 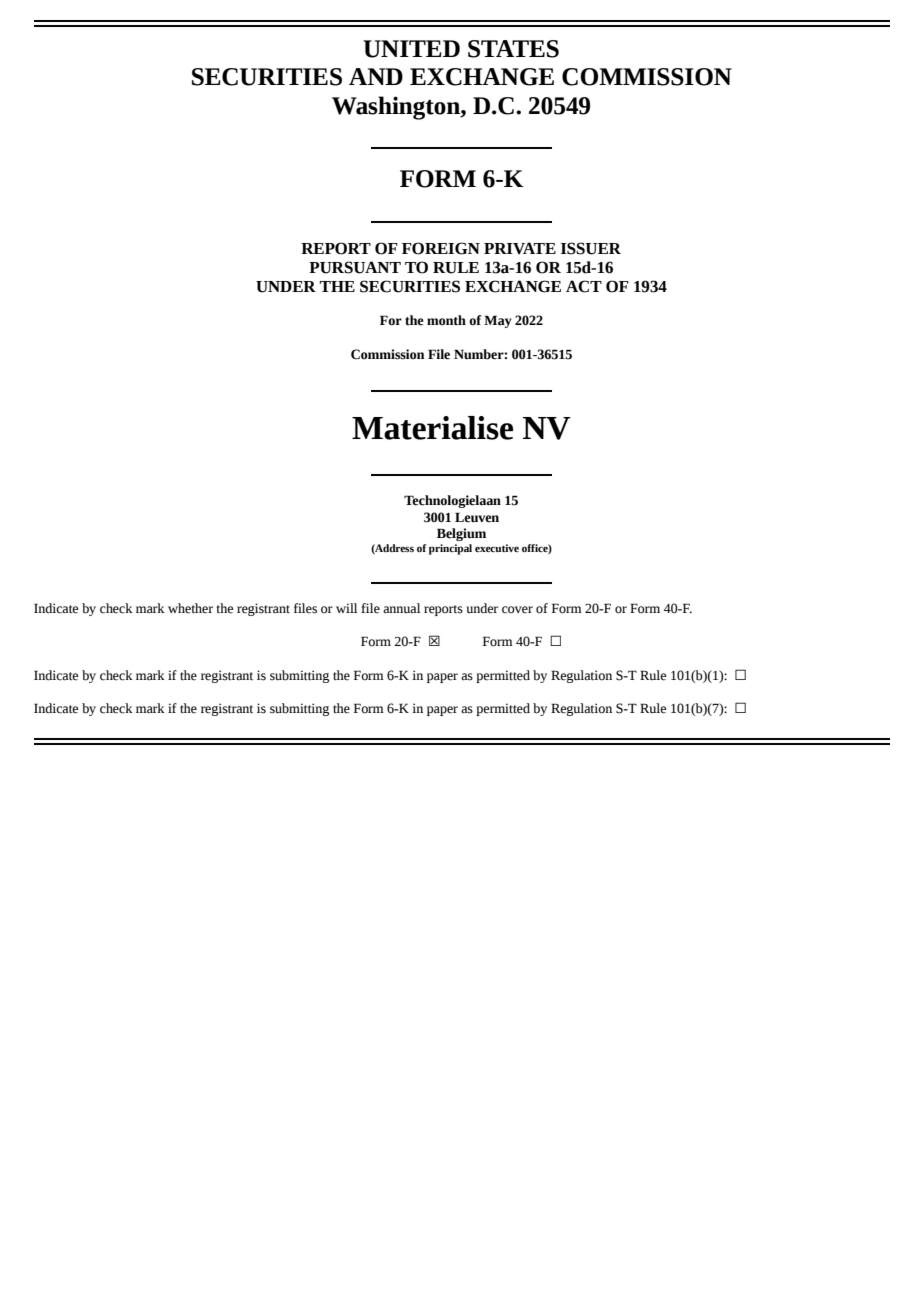 What do you see at coordinates (376, 76) in the document?
I see `AND` at bounding box center [376, 76].
